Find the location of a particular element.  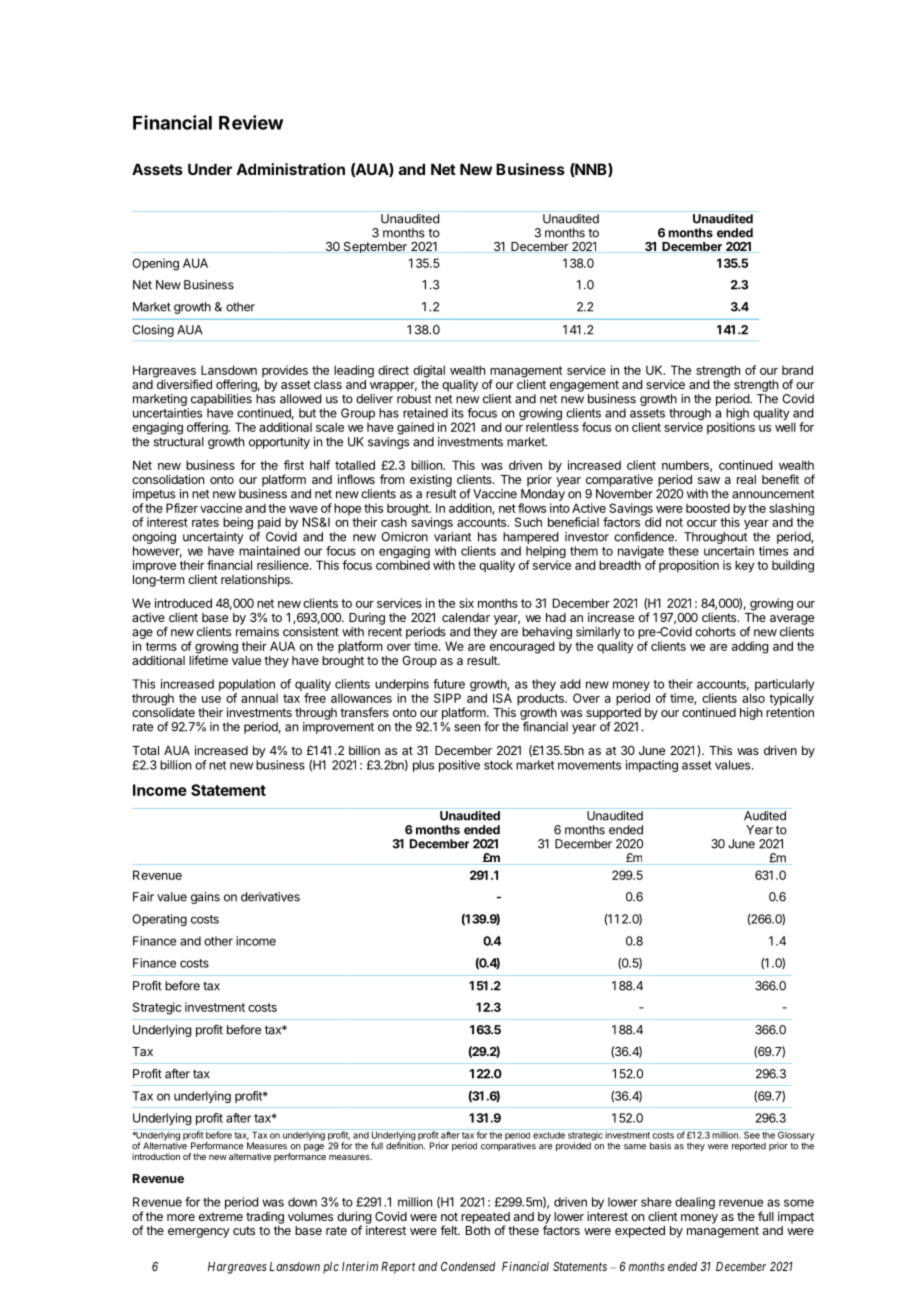

boosted is located at coordinates (708, 508).
